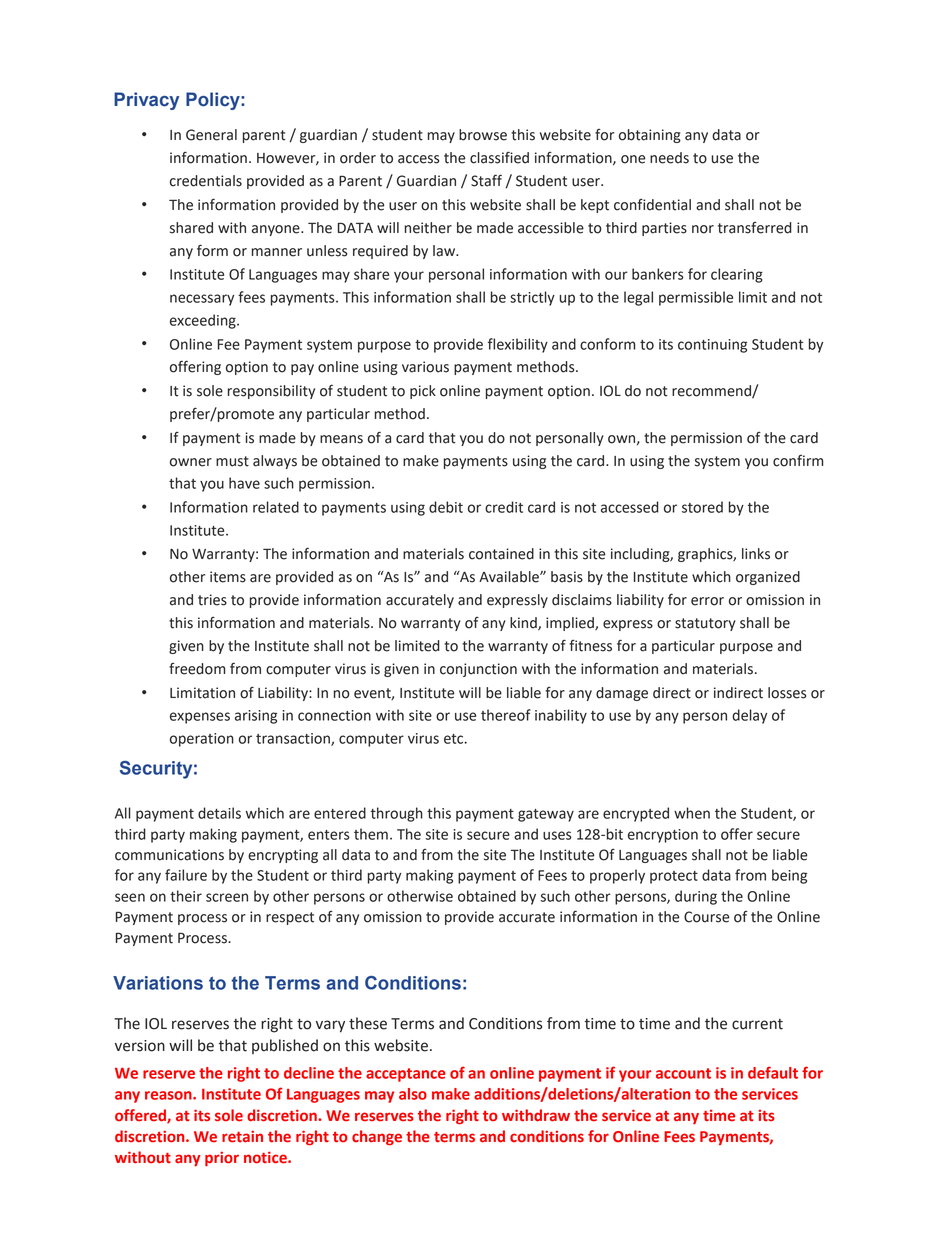 The width and height of the document is (952, 1233). I want to click on General, so click(211, 135).
